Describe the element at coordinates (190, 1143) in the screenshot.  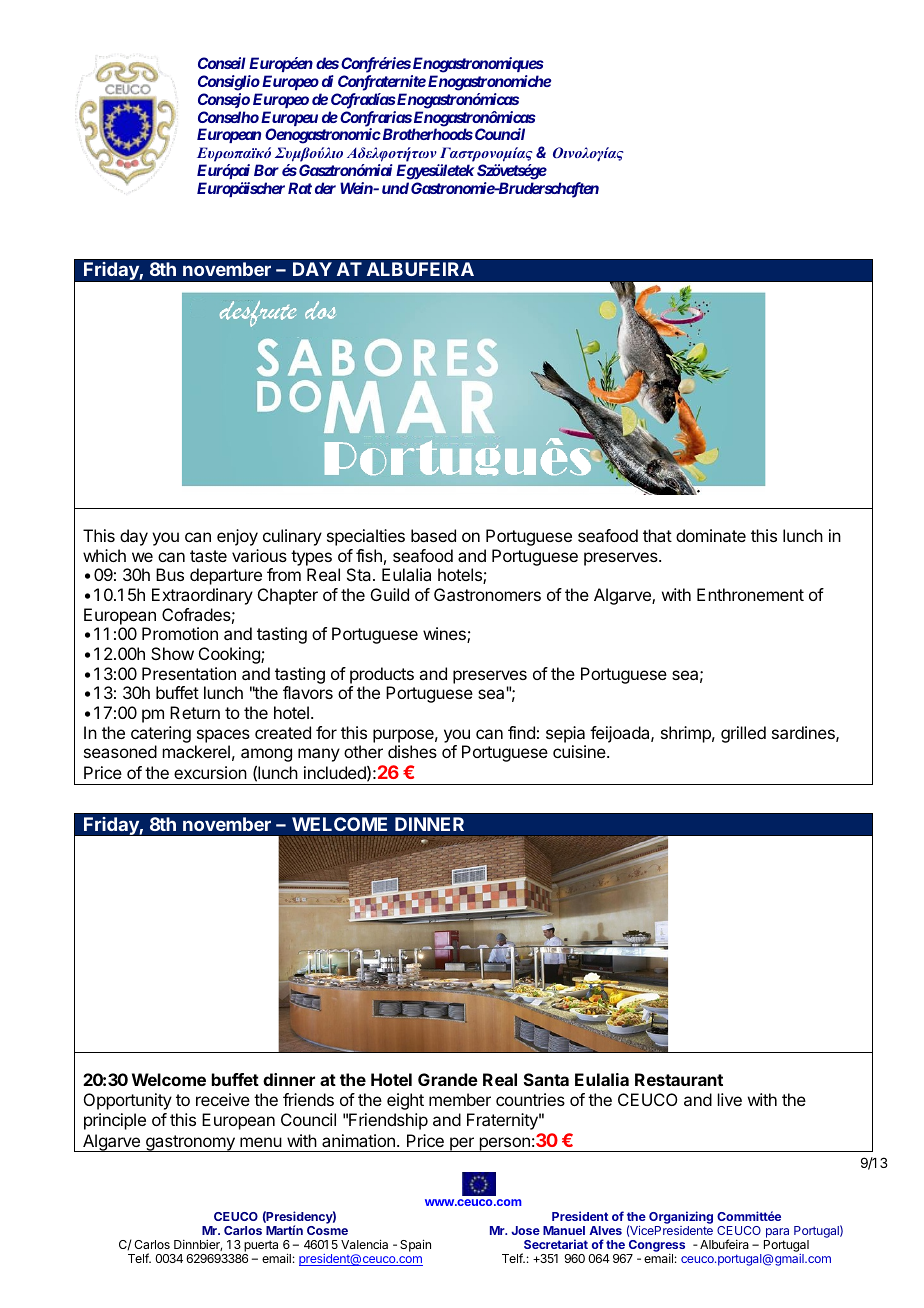
I see `gastronomy` at that location.
